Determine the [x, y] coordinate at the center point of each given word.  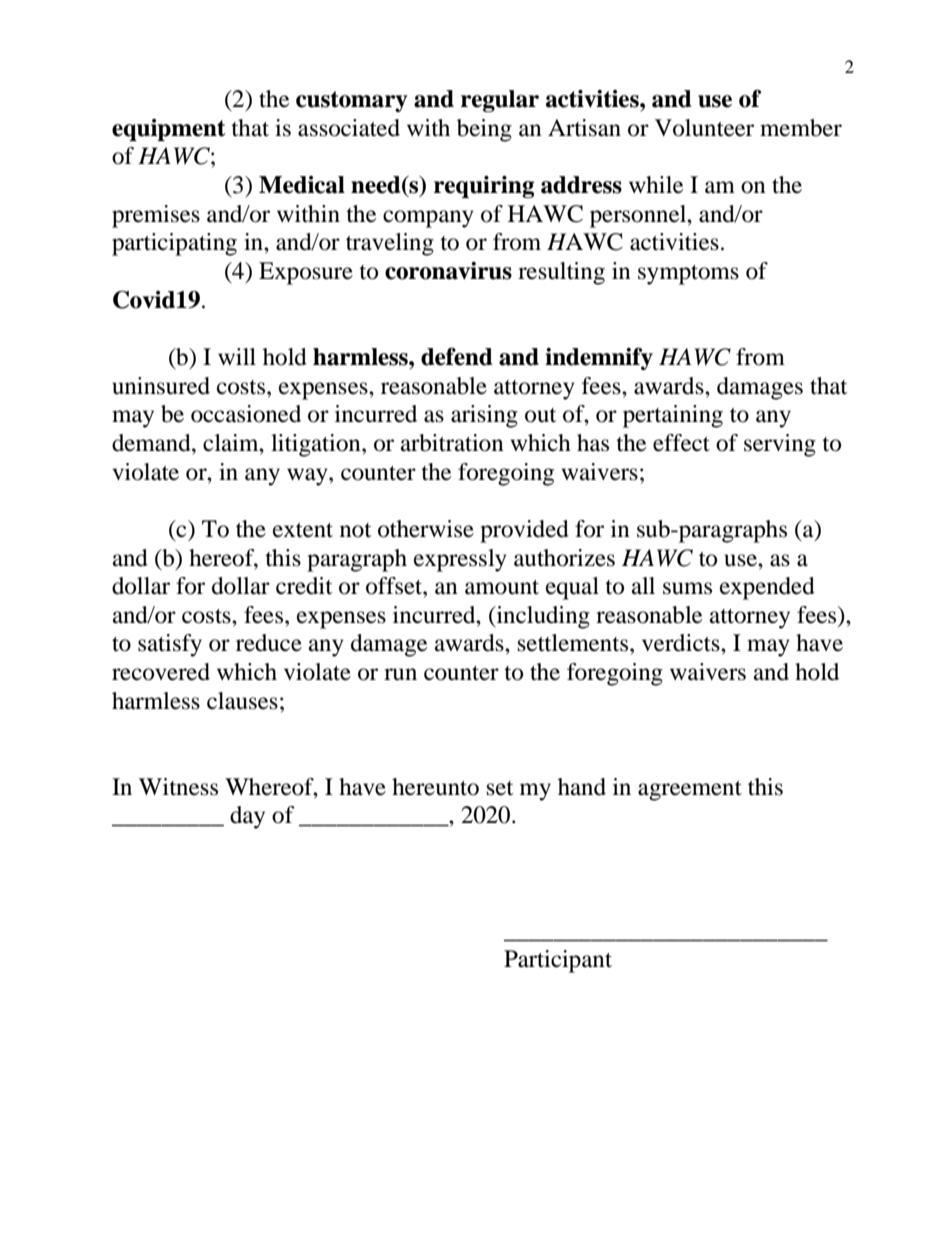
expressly [460, 560]
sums [687, 588]
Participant [558, 961]
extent [303, 530]
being [484, 130]
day [247, 817]
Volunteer [704, 128]
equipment [168, 130]
